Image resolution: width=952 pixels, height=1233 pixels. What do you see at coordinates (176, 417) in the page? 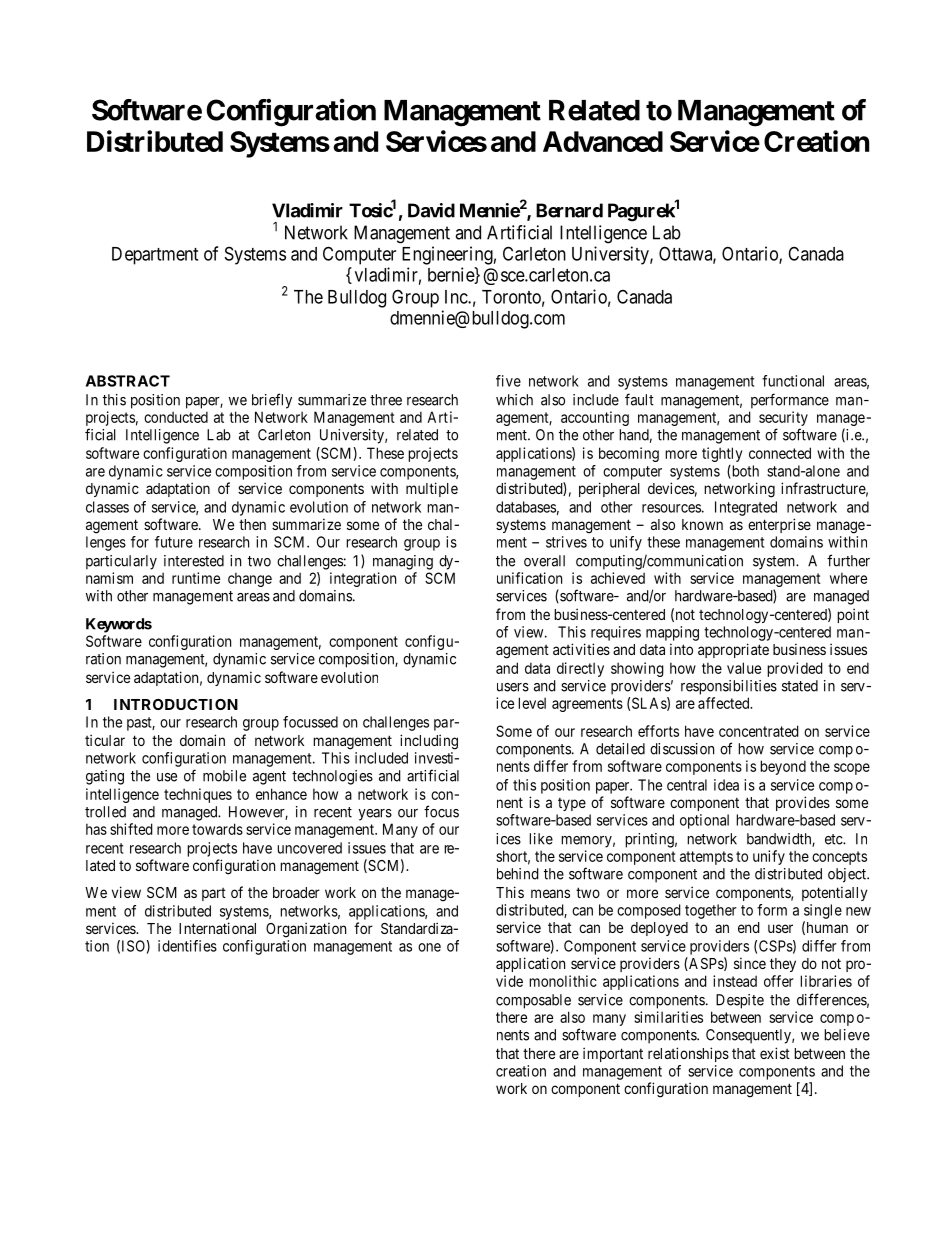
I see `conducted` at bounding box center [176, 417].
